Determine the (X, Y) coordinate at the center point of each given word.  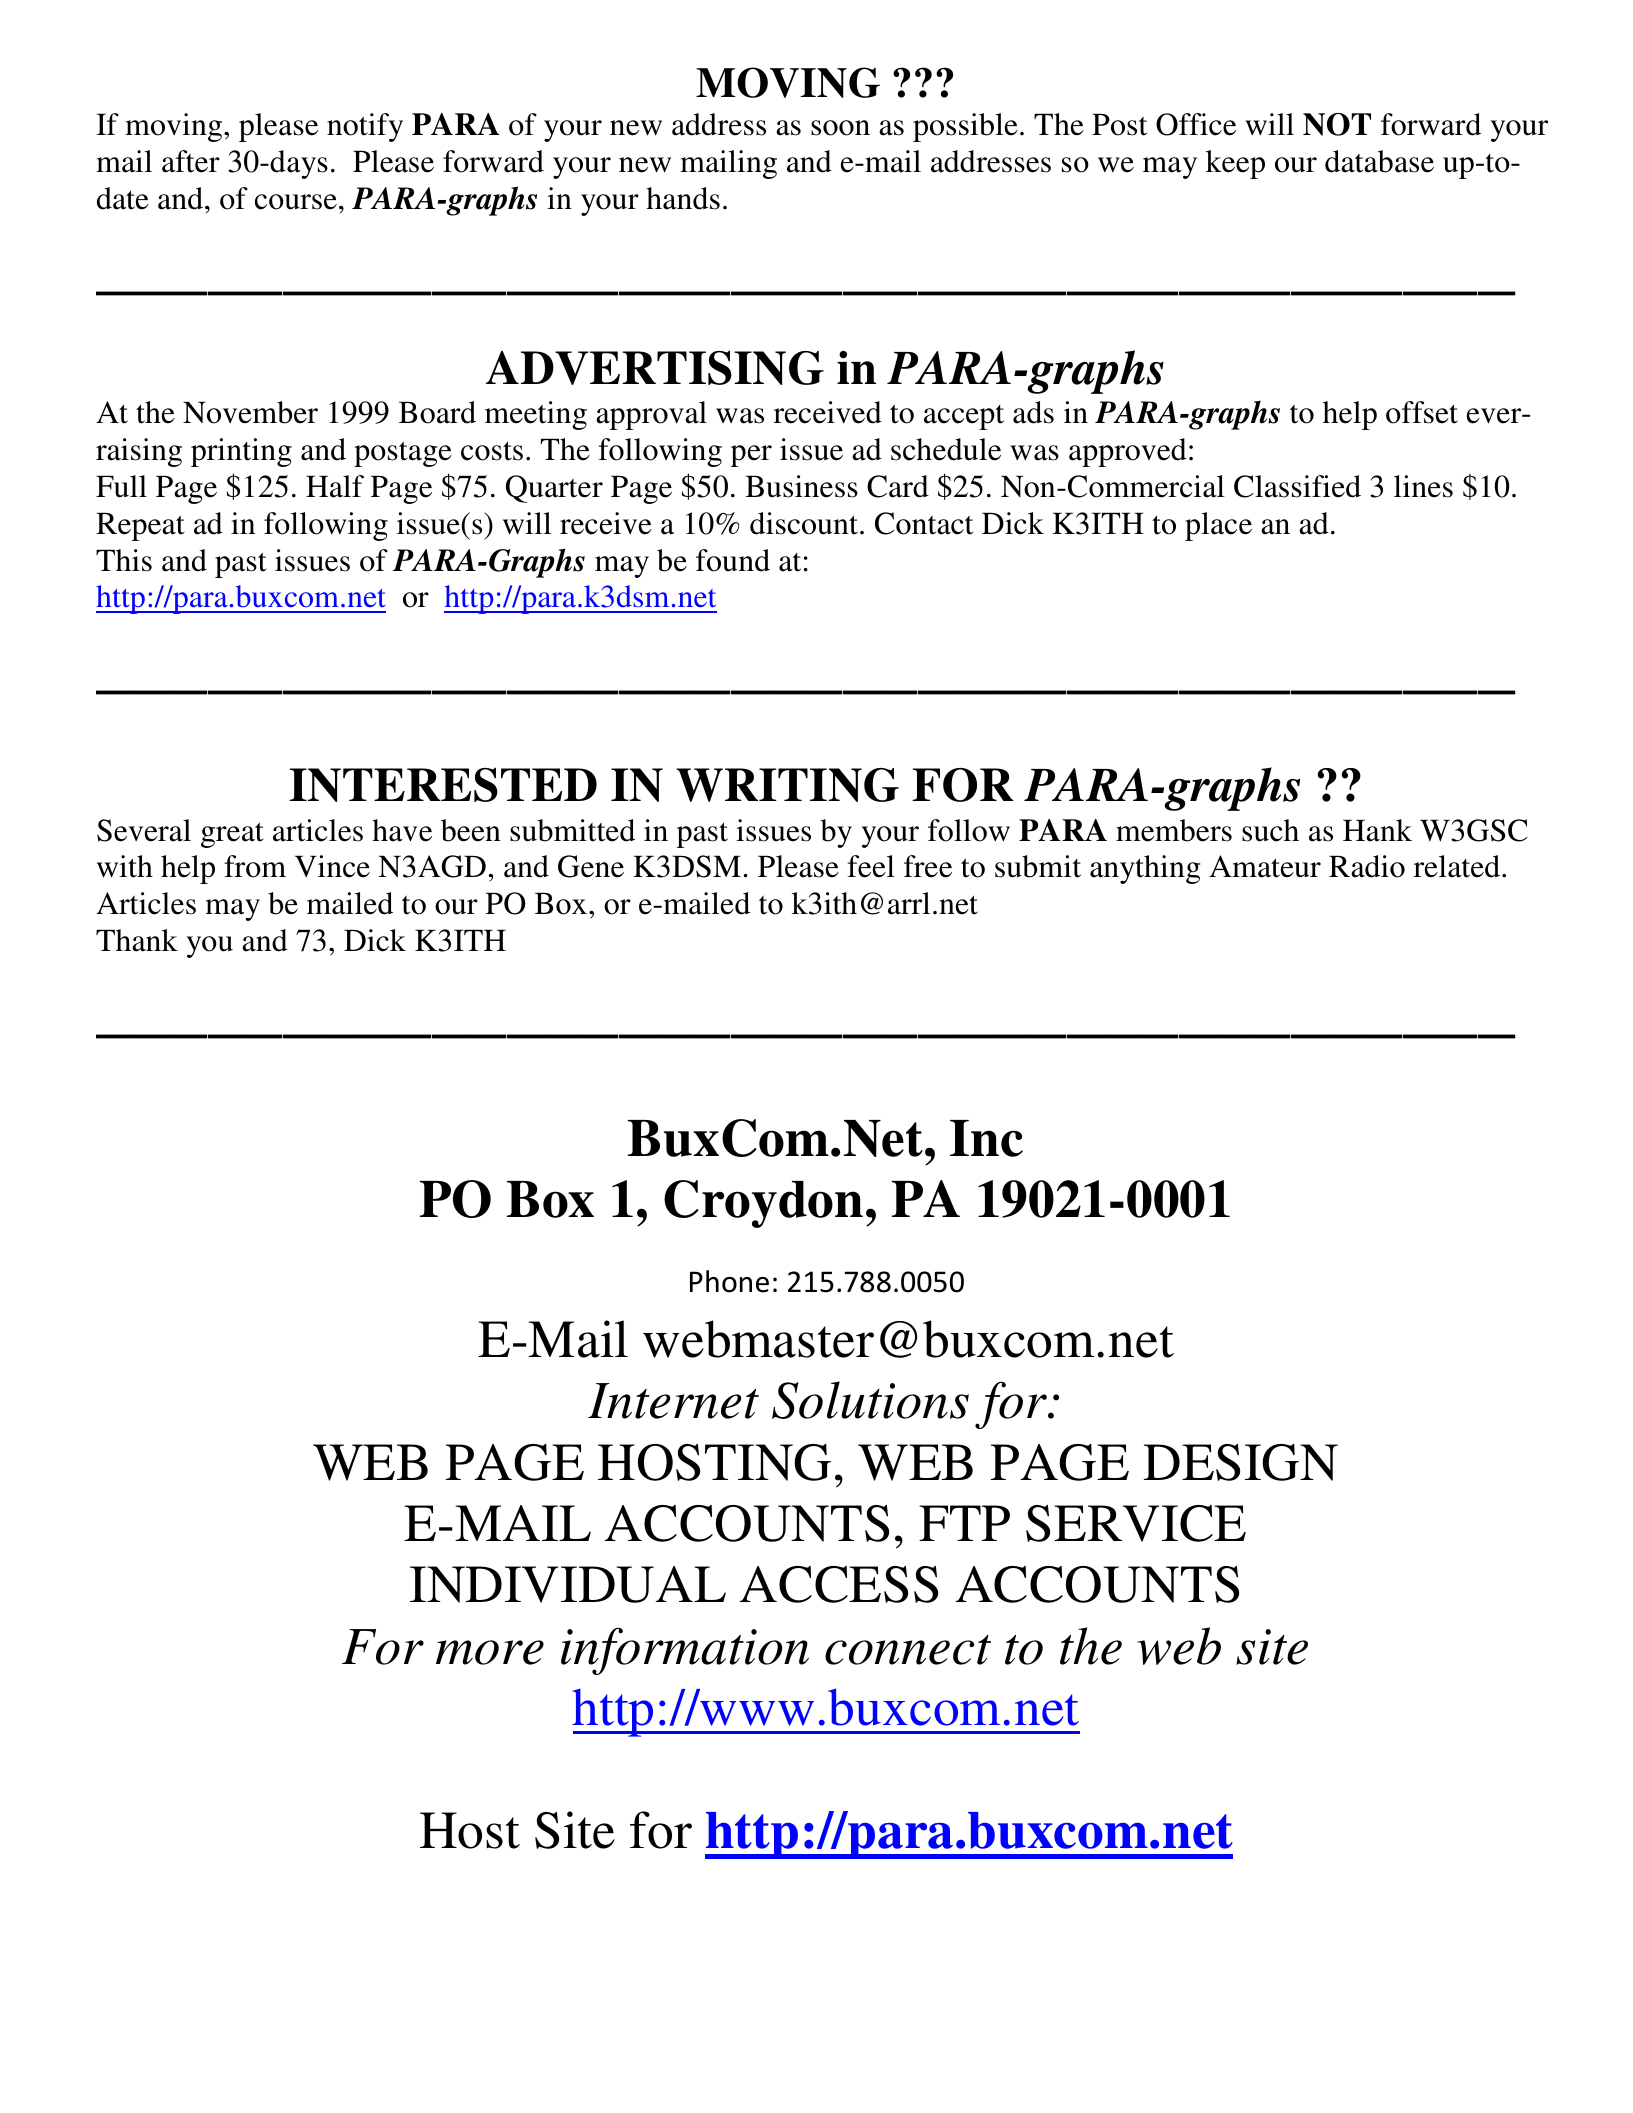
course (296, 202)
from (255, 866)
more (490, 1652)
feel (871, 866)
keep (1235, 164)
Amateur (1265, 866)
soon (840, 128)
